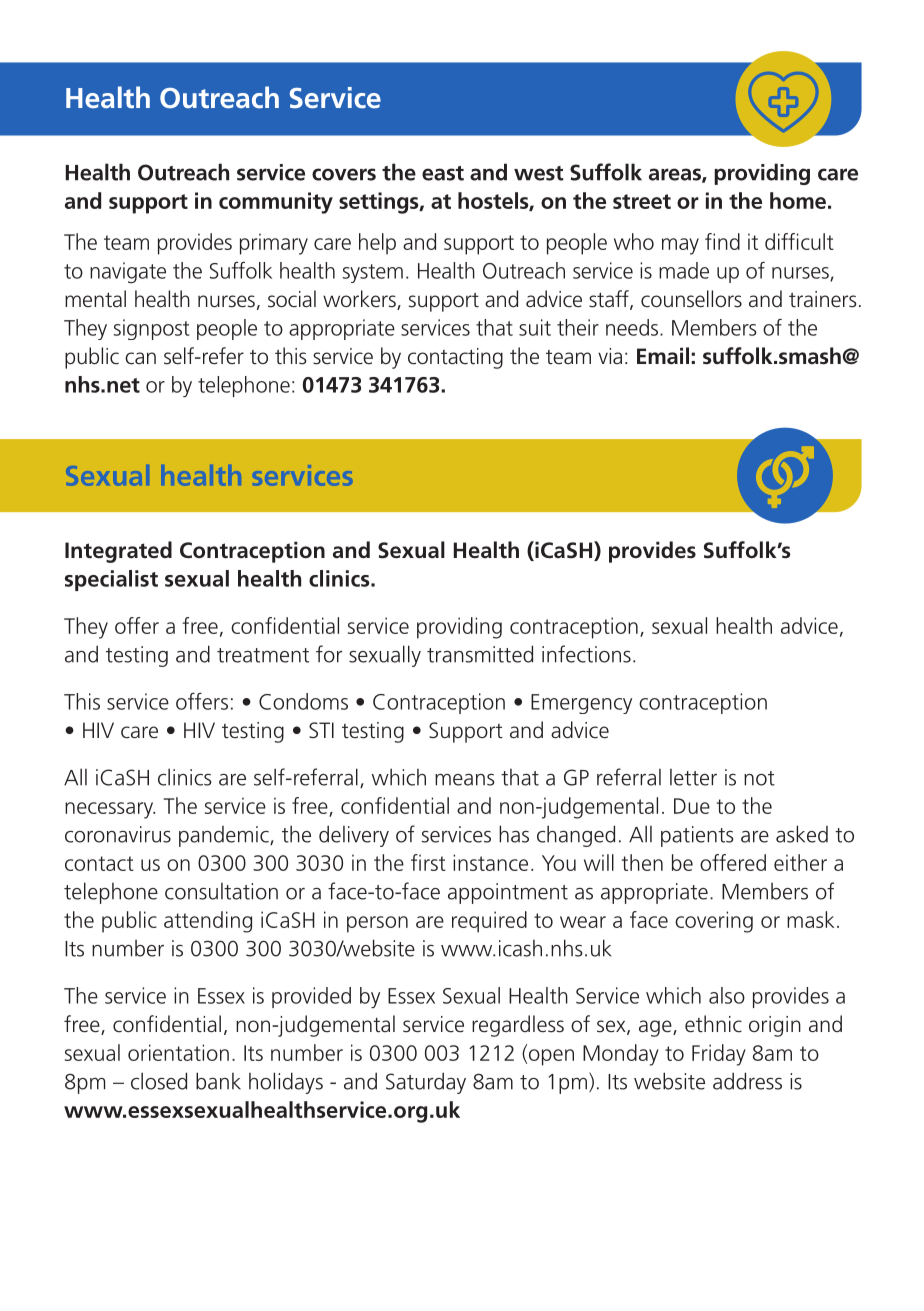  Describe the element at coordinates (480, 654) in the screenshot. I see `transmitted` at that location.
